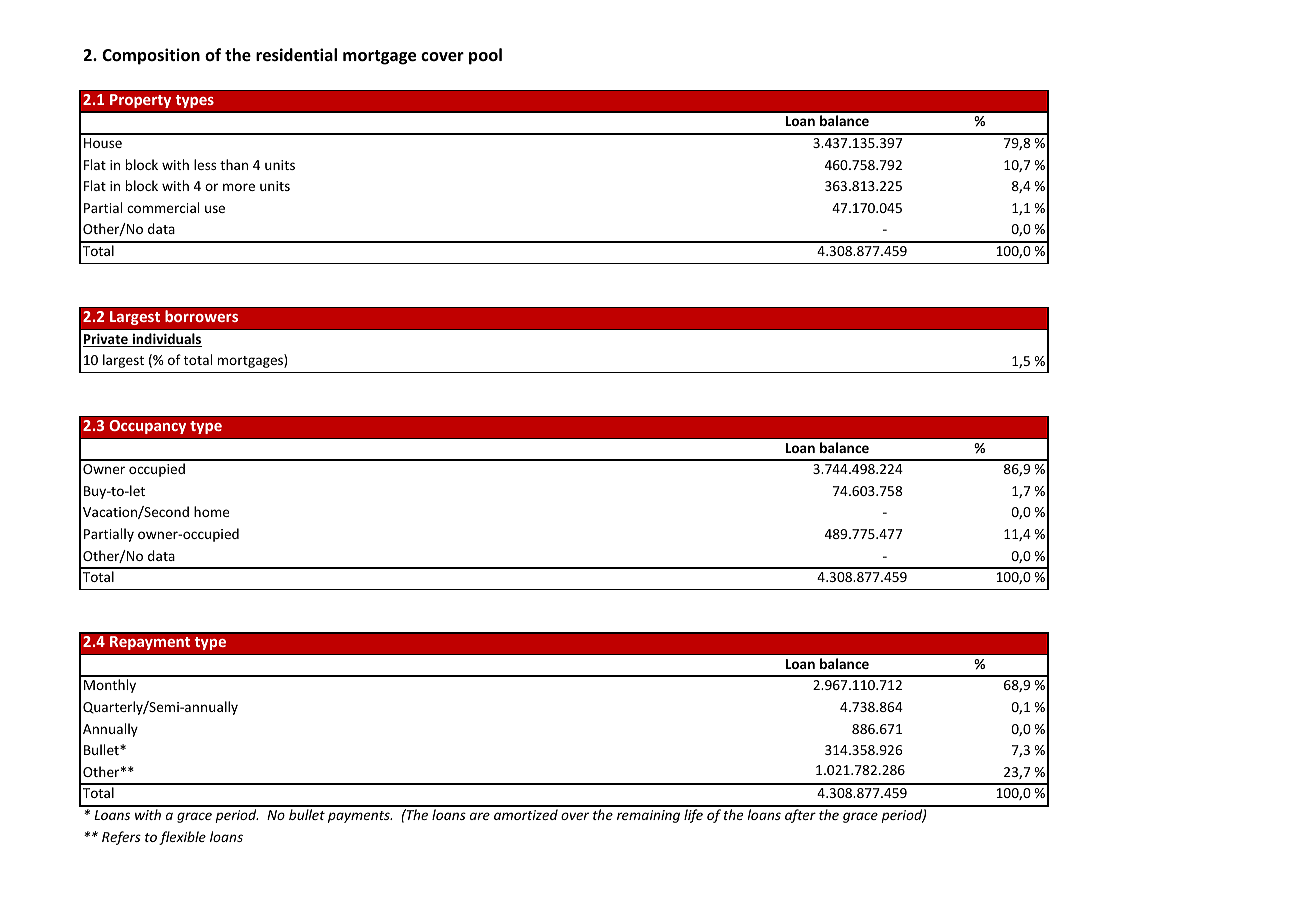 The image size is (1309, 924). What do you see at coordinates (148, 427) in the screenshot?
I see `Occupancy` at bounding box center [148, 427].
